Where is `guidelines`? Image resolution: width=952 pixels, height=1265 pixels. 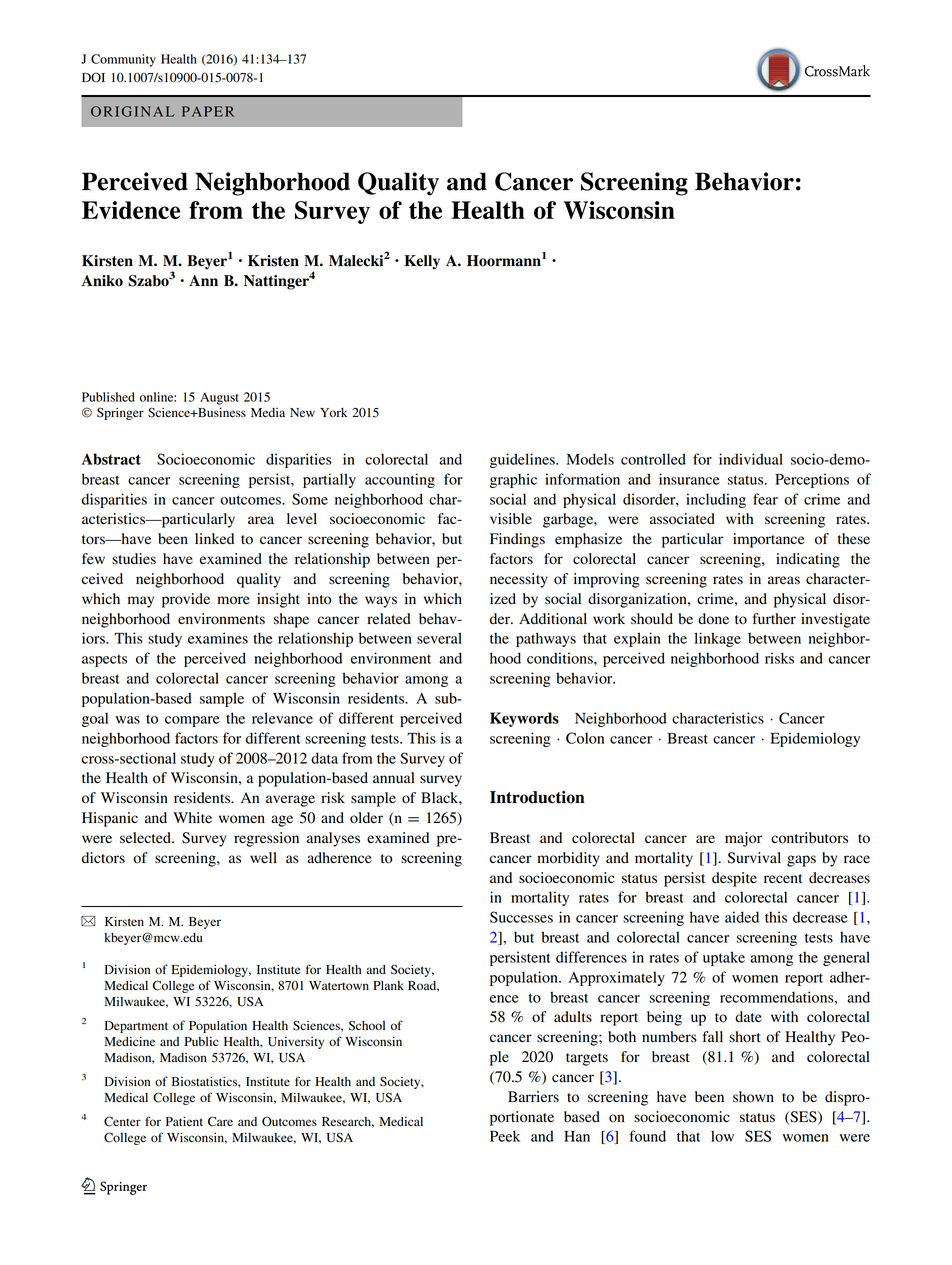
guidelines is located at coordinates (523, 460).
